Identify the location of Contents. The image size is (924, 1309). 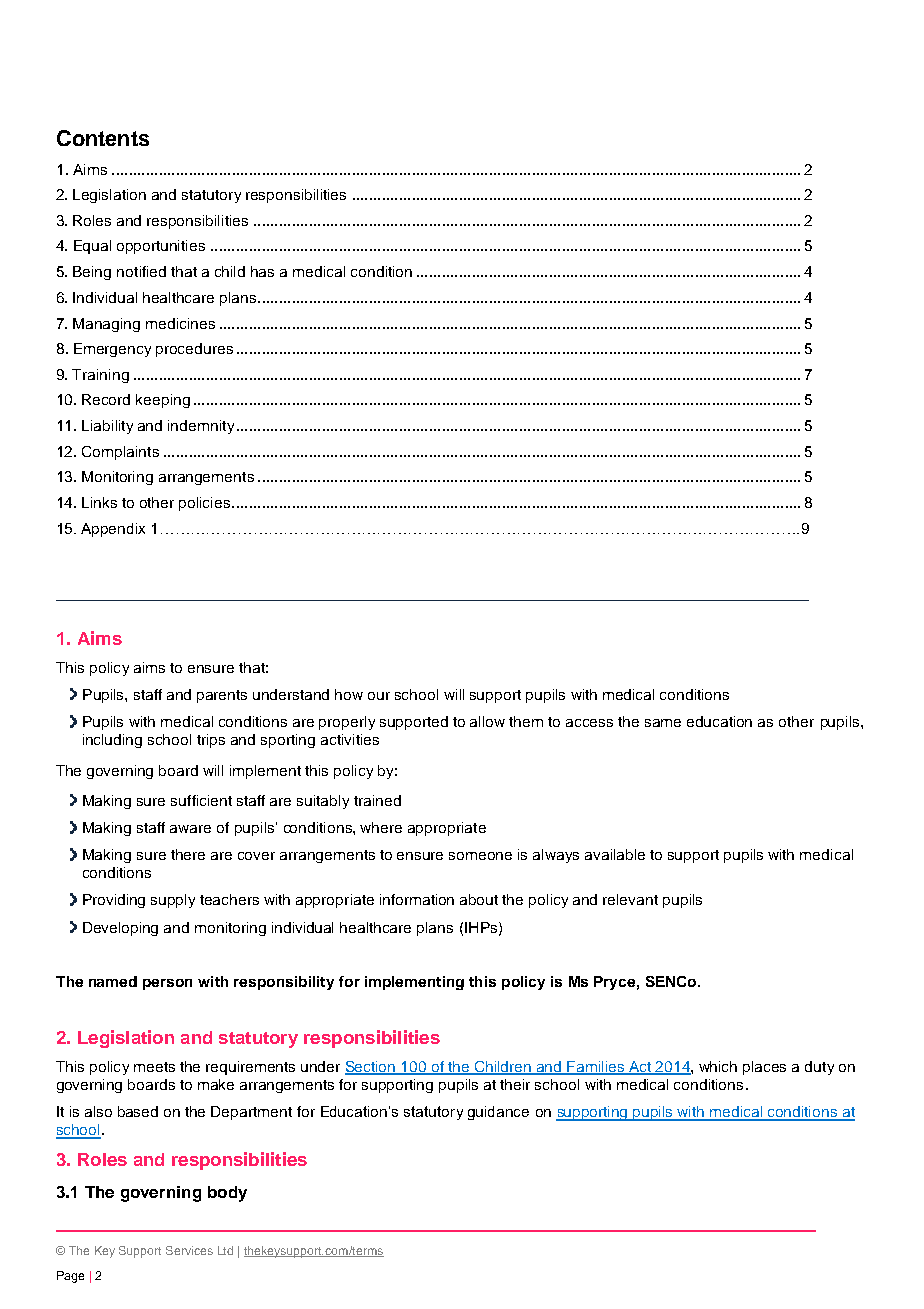
(103, 138).
